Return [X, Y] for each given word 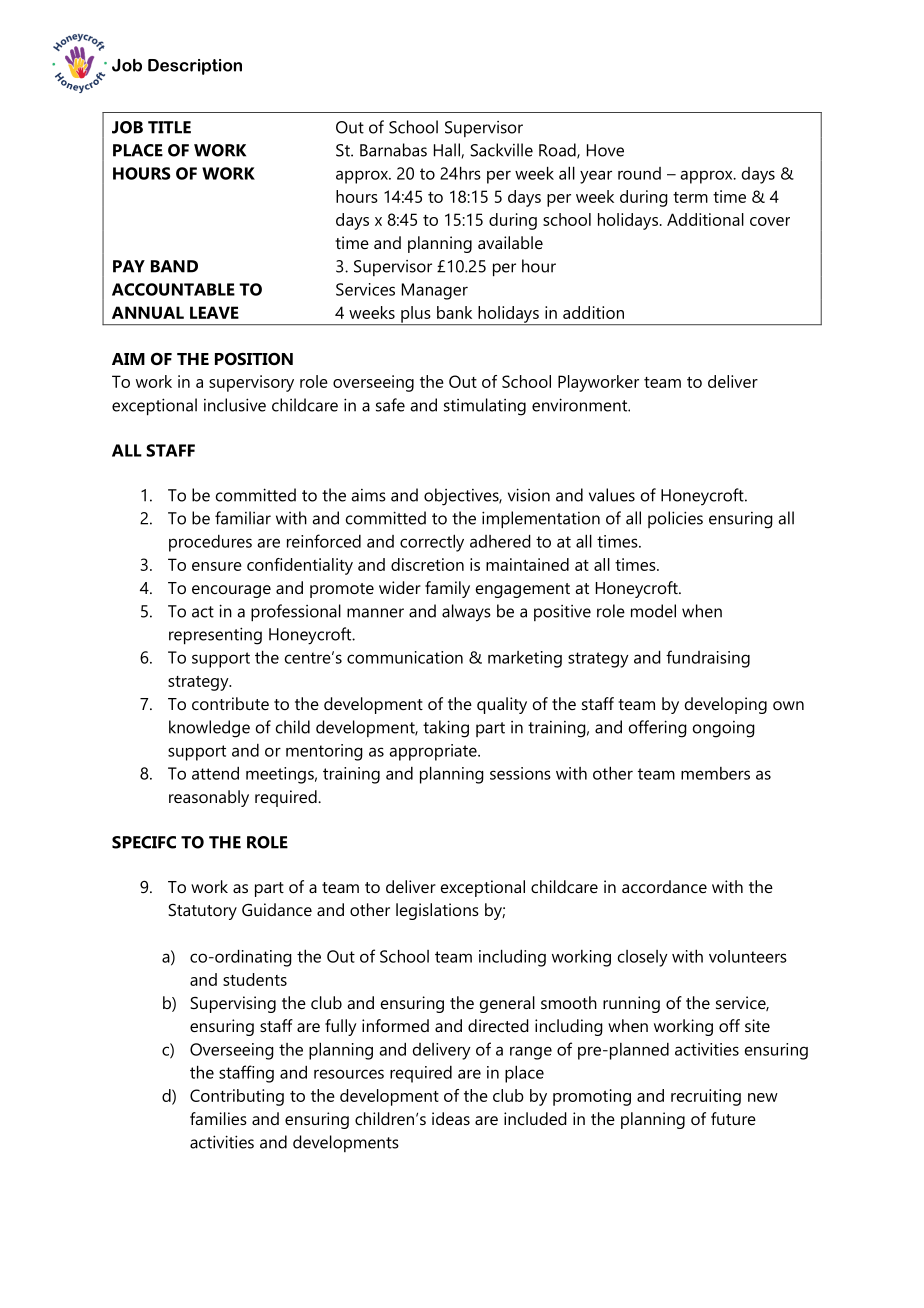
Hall [448, 150]
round [639, 173]
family [447, 589]
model [653, 611]
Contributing [237, 1097]
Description [195, 67]
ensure [217, 566]
